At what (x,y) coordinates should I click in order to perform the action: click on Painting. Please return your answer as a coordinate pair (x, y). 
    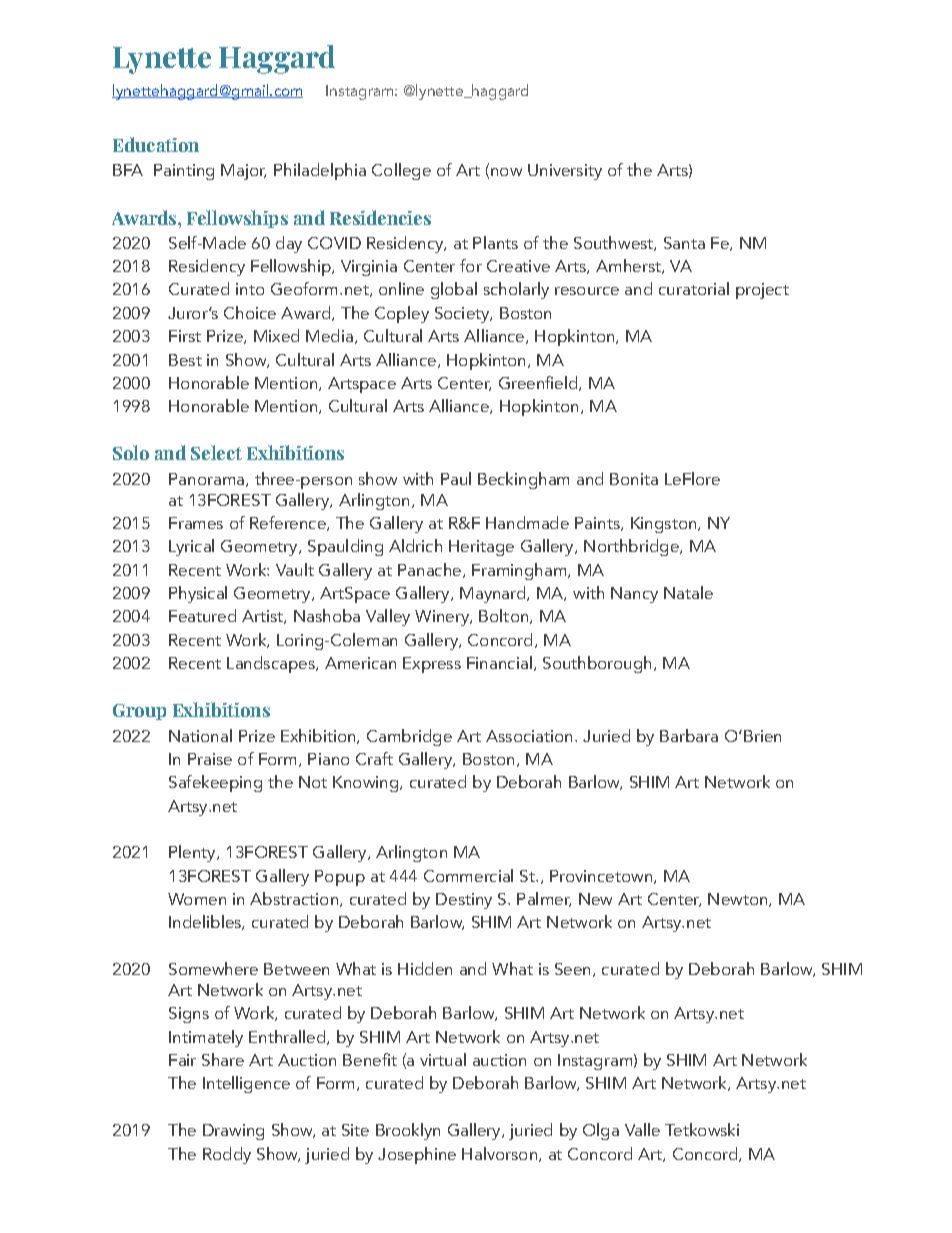
    Looking at the image, I should click on (184, 172).
